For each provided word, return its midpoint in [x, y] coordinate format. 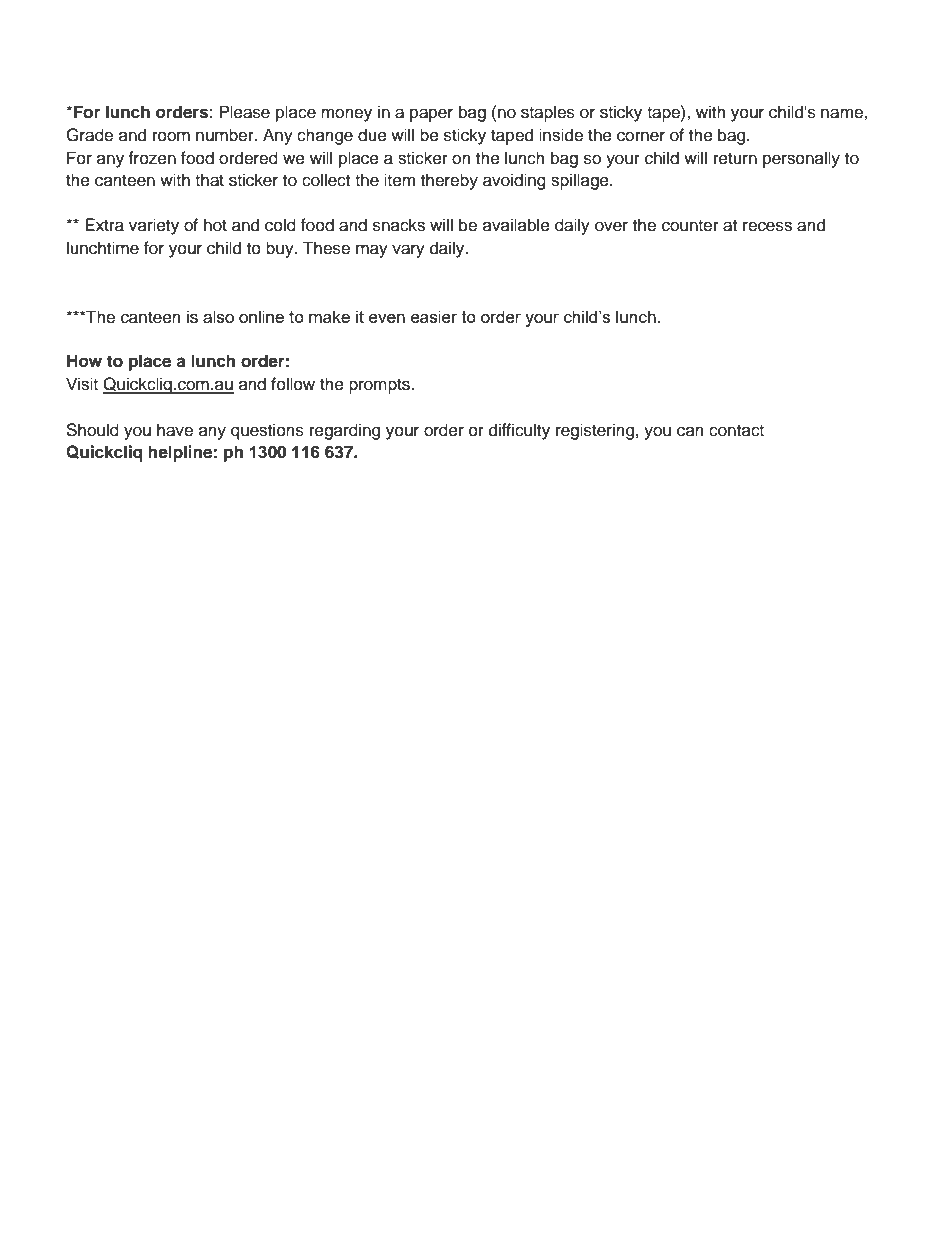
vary [408, 251]
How [84, 361]
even [387, 318]
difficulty [519, 431]
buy [281, 249]
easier [434, 316]
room [171, 136]
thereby [449, 181]
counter [690, 226]
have [175, 430]
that [209, 180]
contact [736, 431]
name [843, 113]
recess [767, 226]
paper [431, 115]
